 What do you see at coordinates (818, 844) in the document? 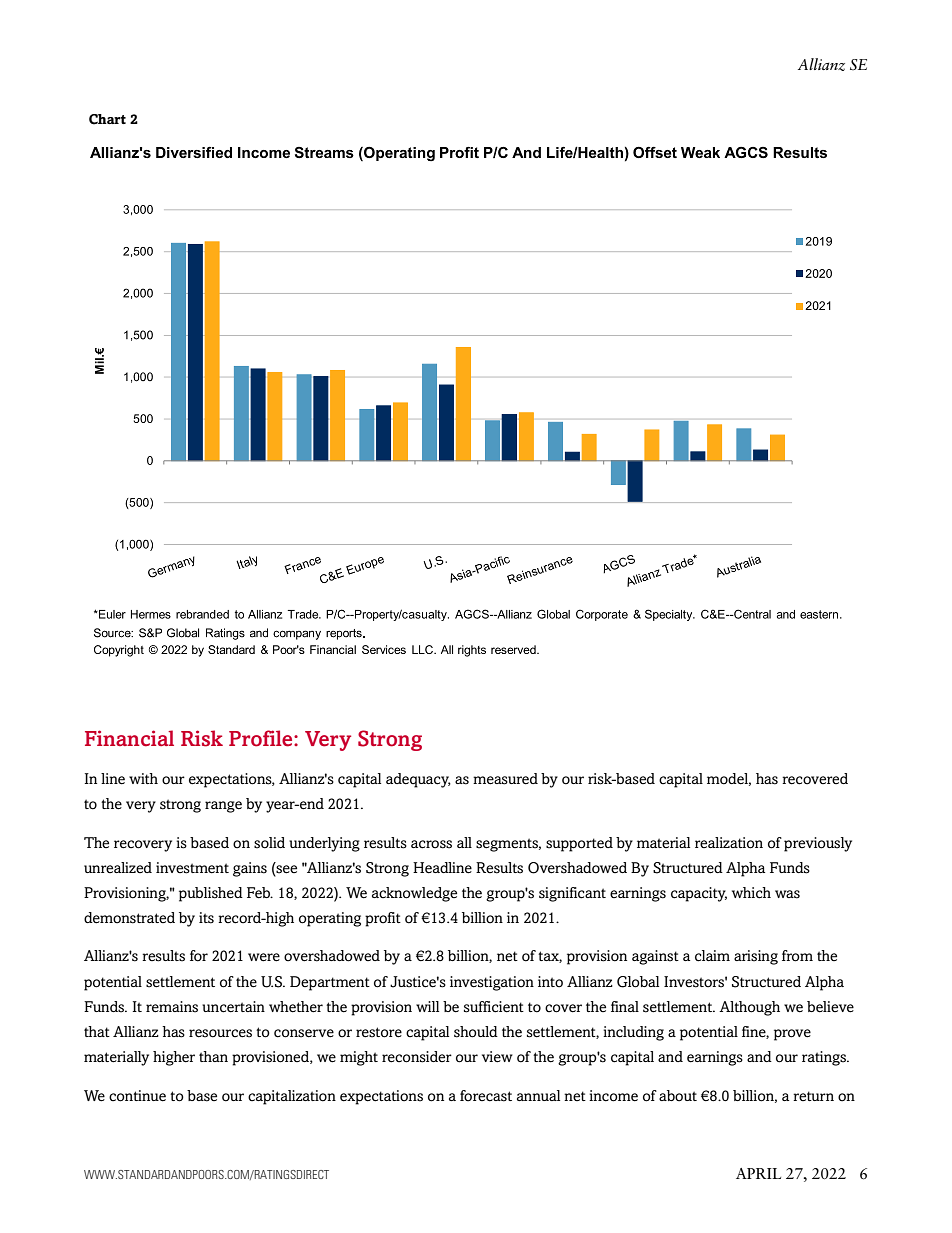
I see `previously` at bounding box center [818, 844].
